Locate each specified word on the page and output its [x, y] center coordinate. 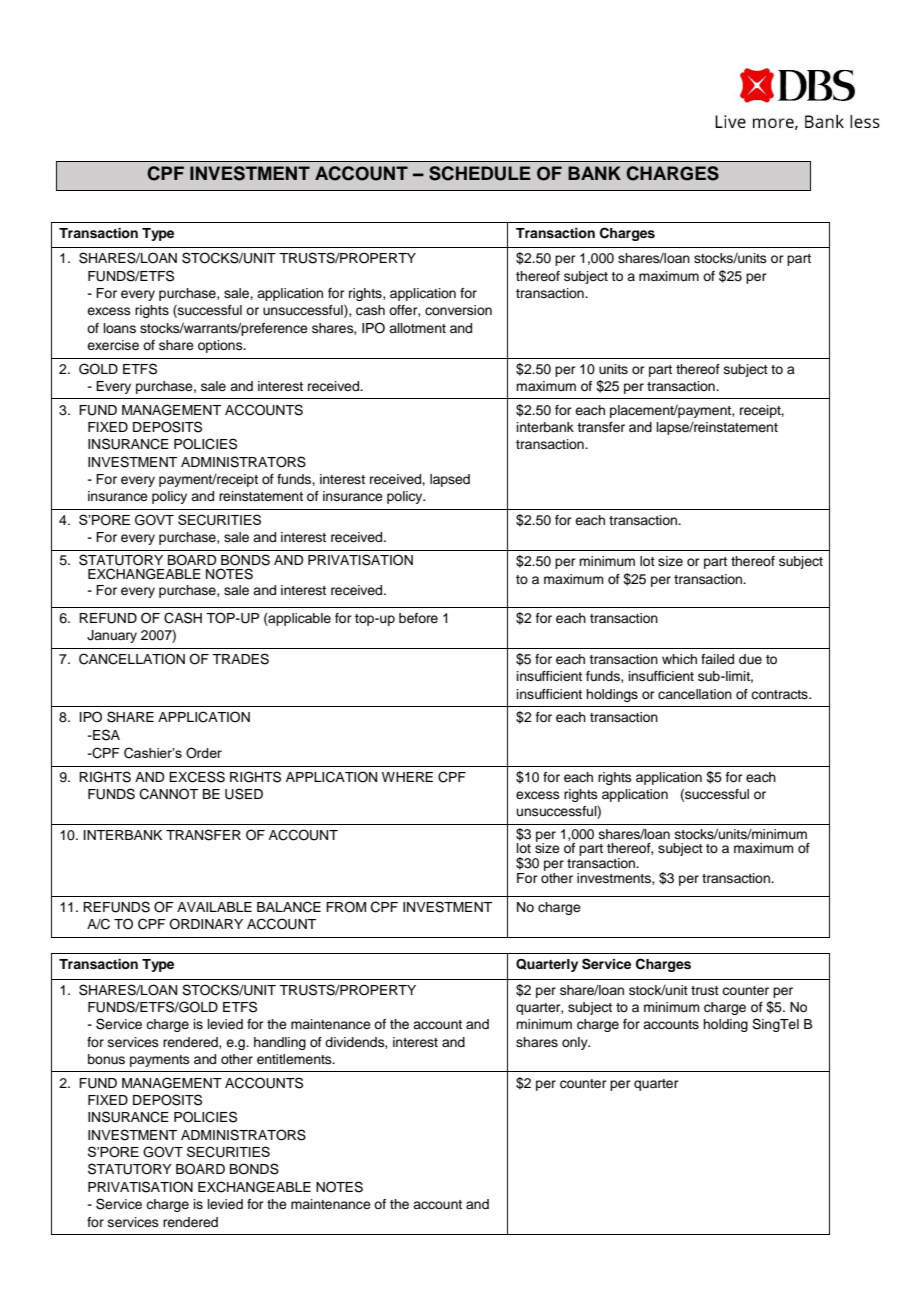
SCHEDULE [480, 173]
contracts [780, 694]
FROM [346, 907]
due [750, 659]
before [418, 618]
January [112, 636]
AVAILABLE [214, 907]
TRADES [240, 659]
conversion [458, 310]
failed [717, 659]
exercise [113, 345]
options [221, 346]
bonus [106, 1059]
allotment [417, 328]
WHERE [407, 777]
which [679, 659]
